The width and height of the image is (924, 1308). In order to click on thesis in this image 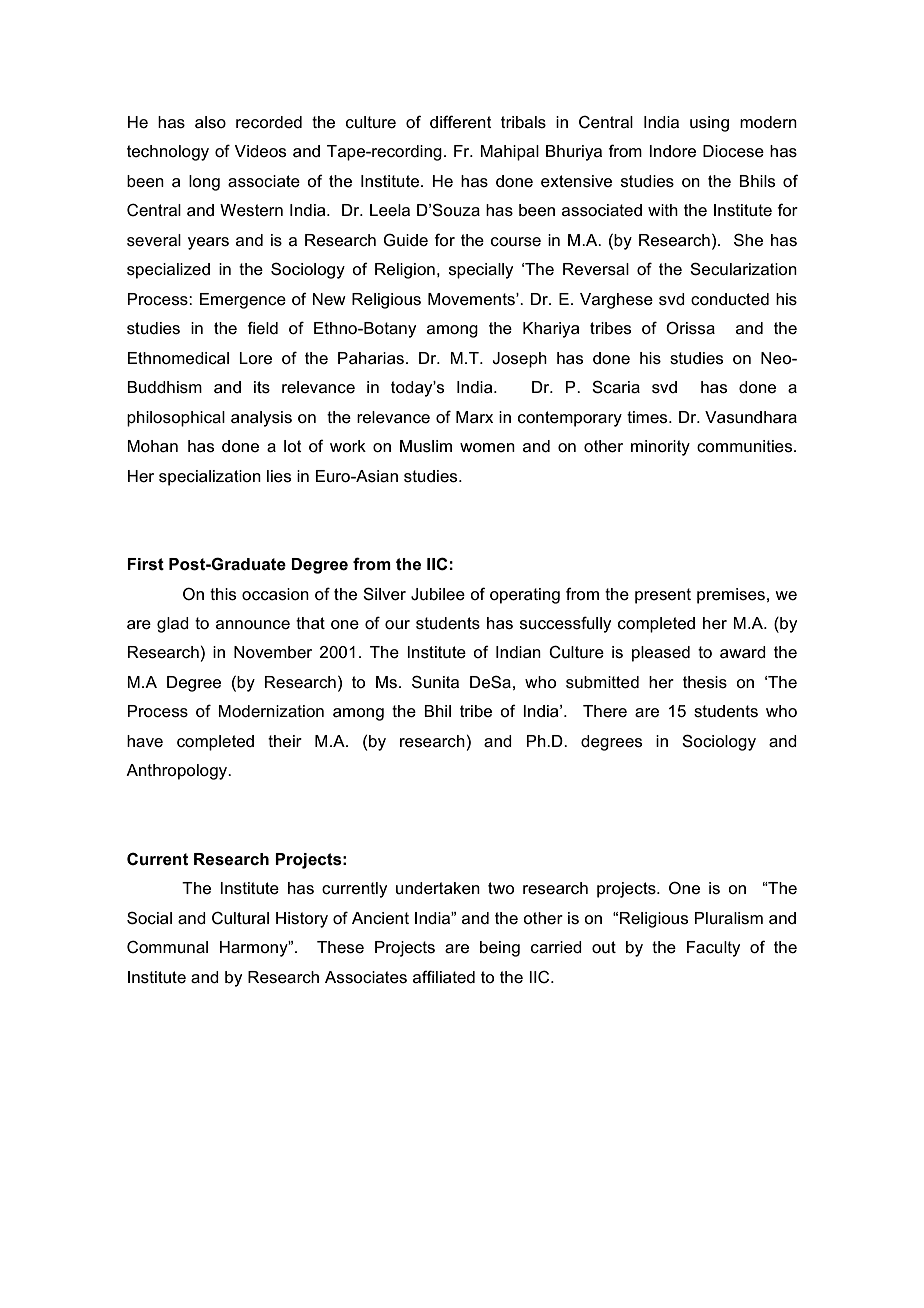, I will do `click(705, 682)`.
